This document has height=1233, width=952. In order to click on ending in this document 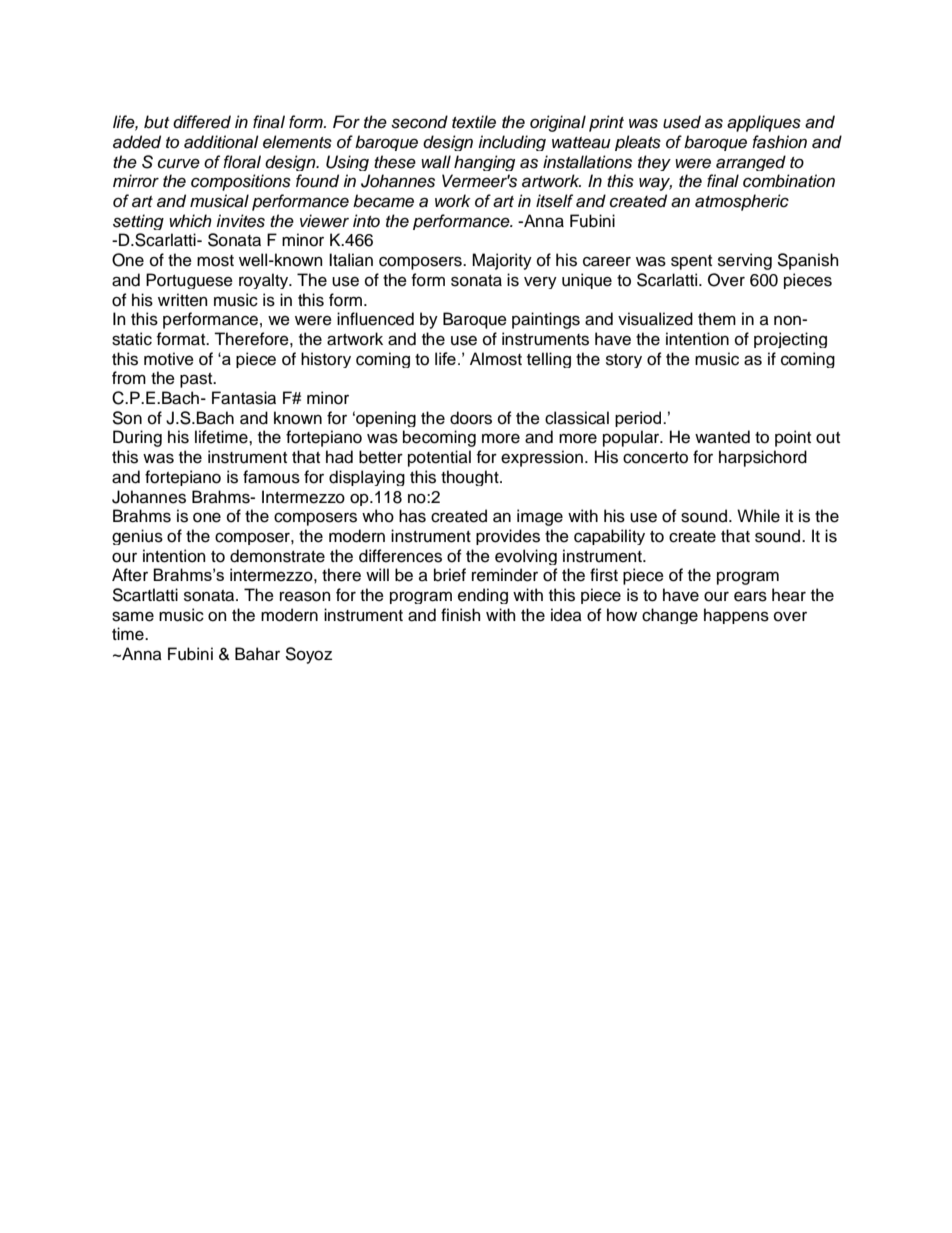, I will do `click(483, 596)`.
